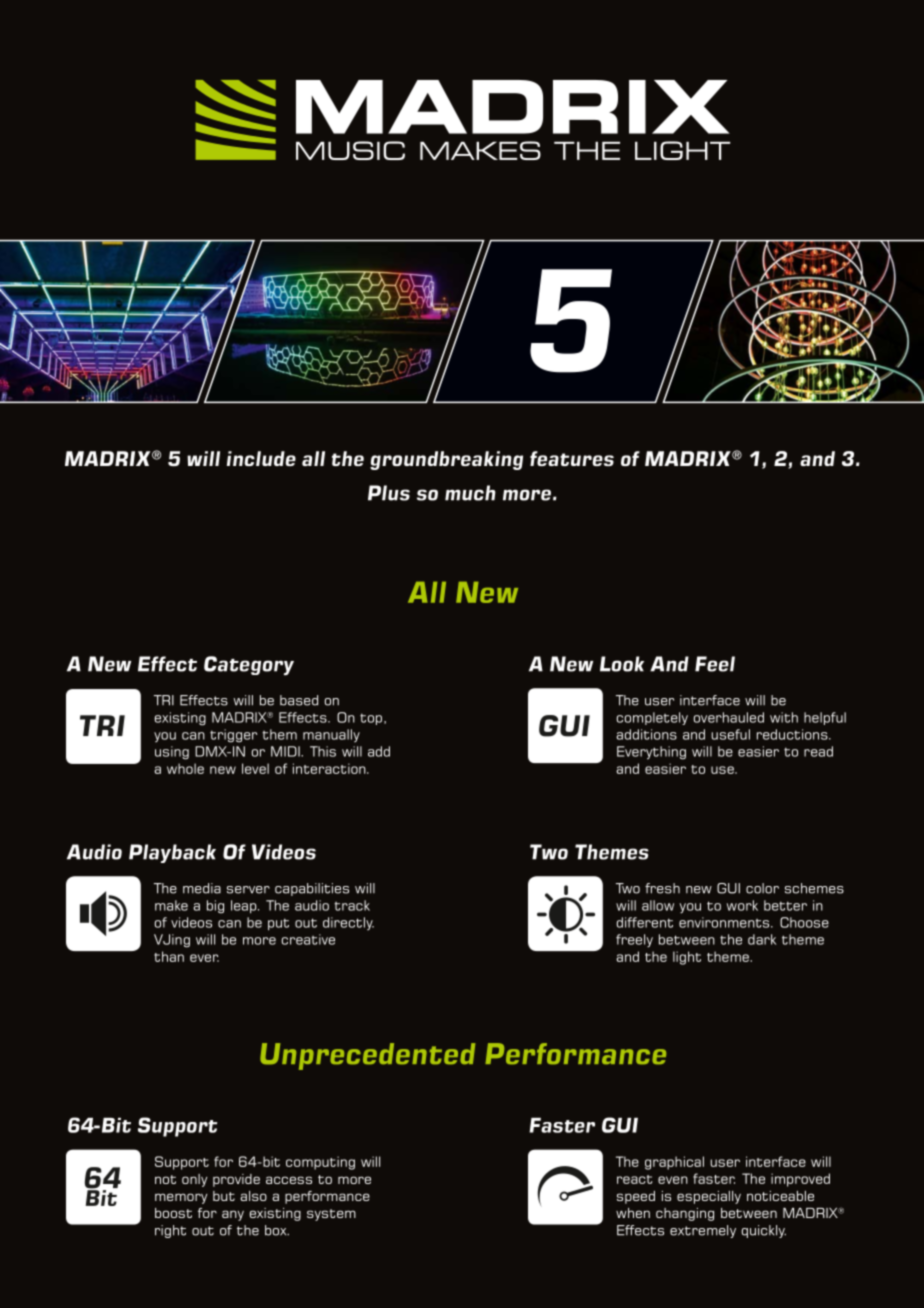  Describe the element at coordinates (470, 493) in the document. I see `much` at that location.
